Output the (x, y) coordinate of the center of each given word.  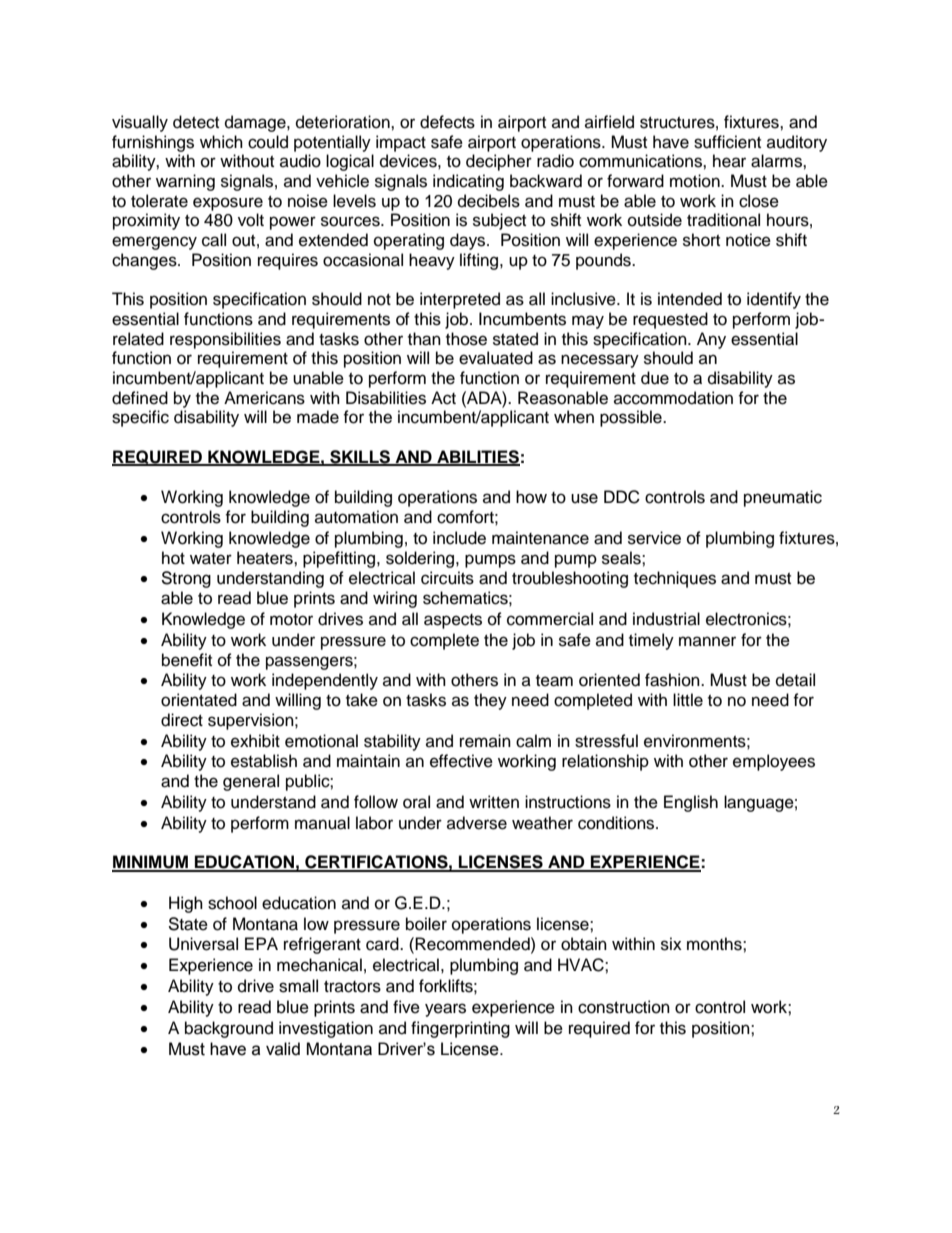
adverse (477, 823)
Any (711, 340)
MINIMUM (151, 863)
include (459, 538)
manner (707, 641)
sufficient (727, 142)
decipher (499, 162)
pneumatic (783, 498)
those (466, 339)
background (229, 1029)
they (490, 701)
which (221, 142)
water (211, 559)
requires (288, 261)
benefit (187, 660)
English (691, 803)
